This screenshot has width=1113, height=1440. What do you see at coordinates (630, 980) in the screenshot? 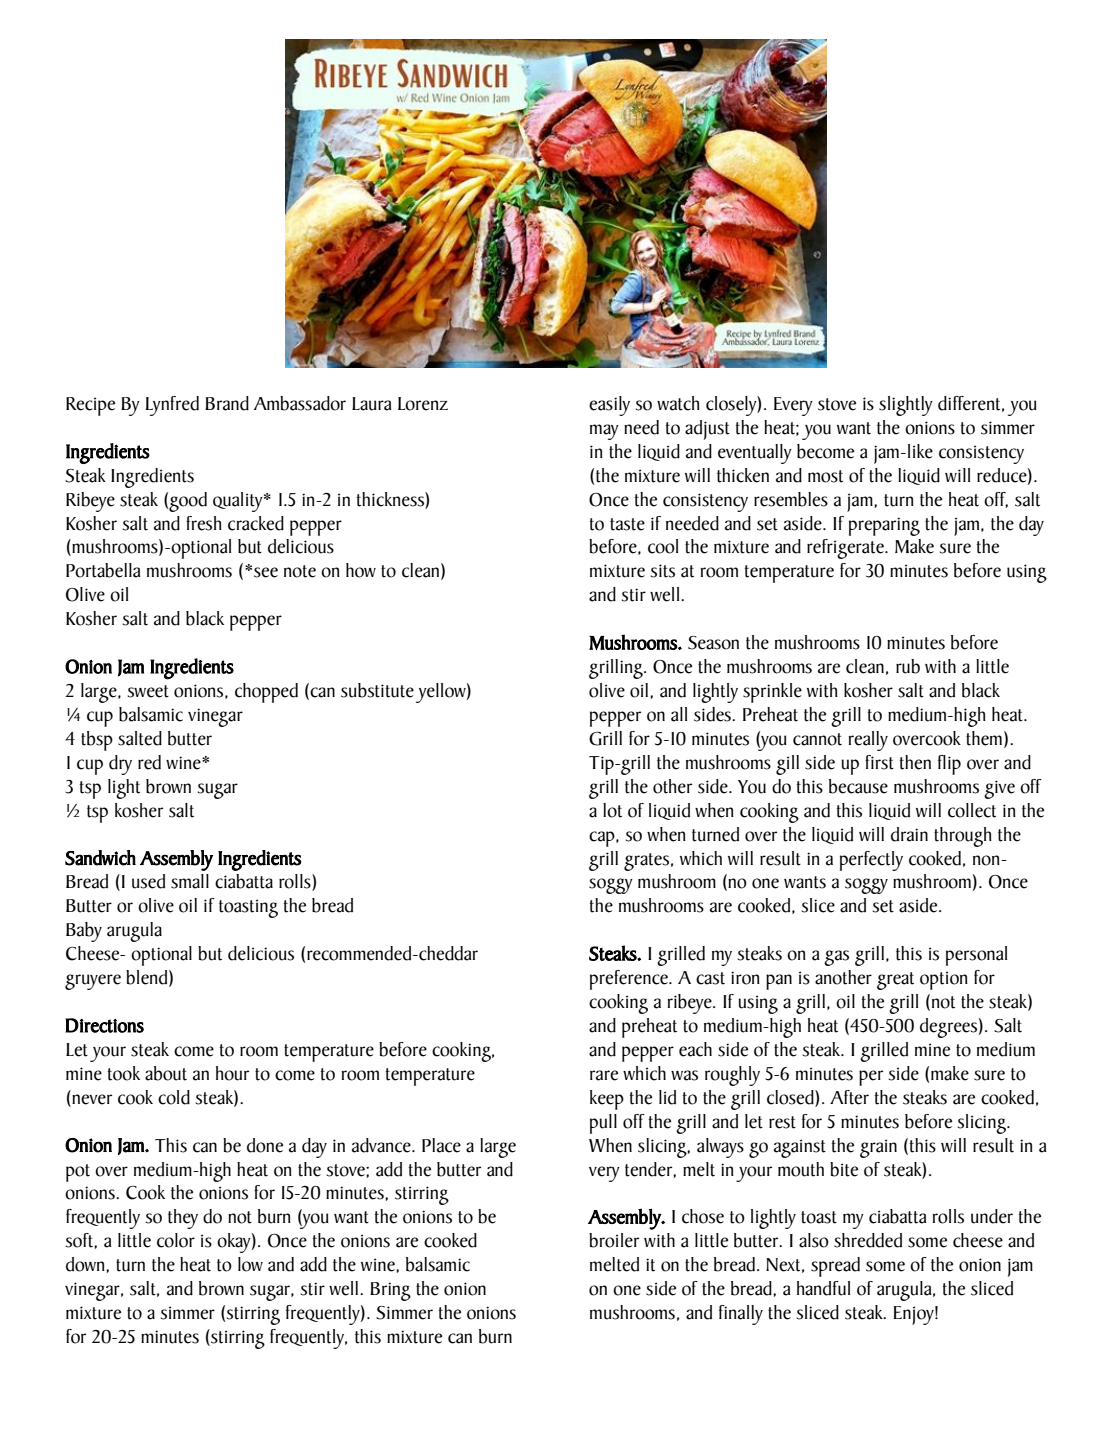
I see `preference` at bounding box center [630, 980].
